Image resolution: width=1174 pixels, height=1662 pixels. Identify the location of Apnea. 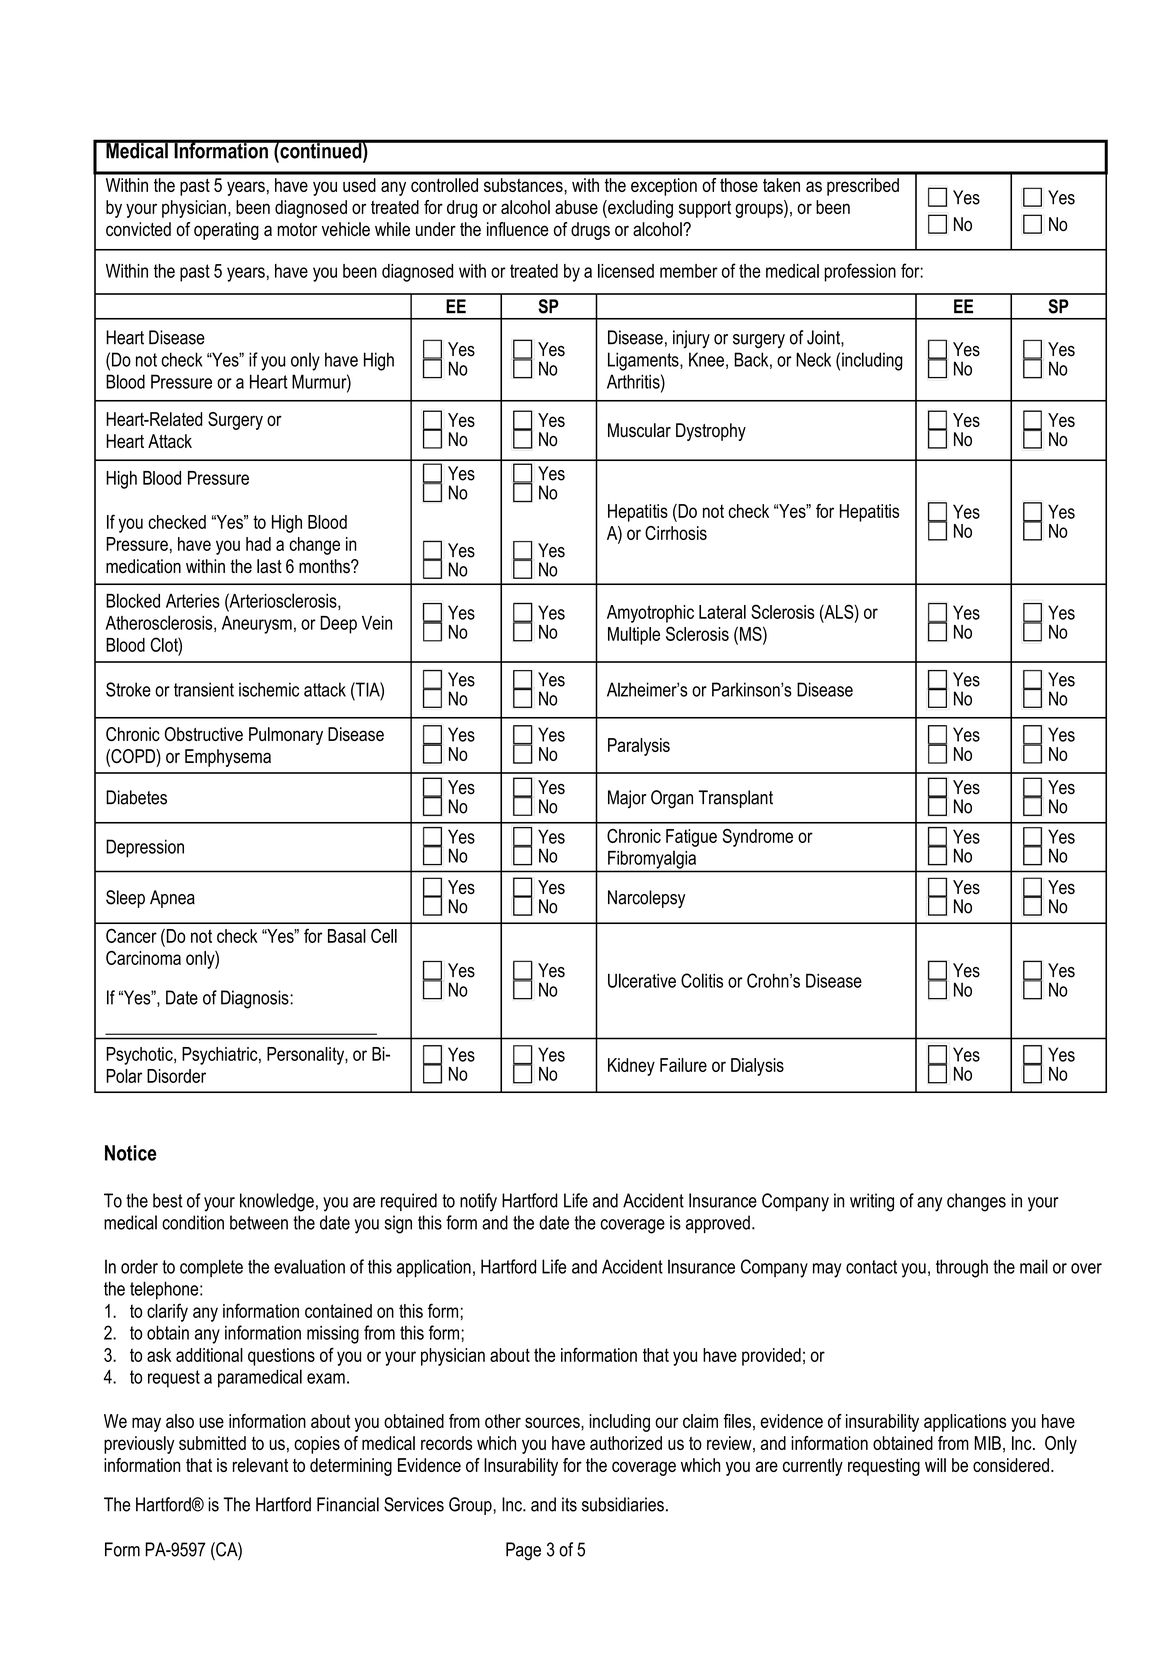
(172, 899).
